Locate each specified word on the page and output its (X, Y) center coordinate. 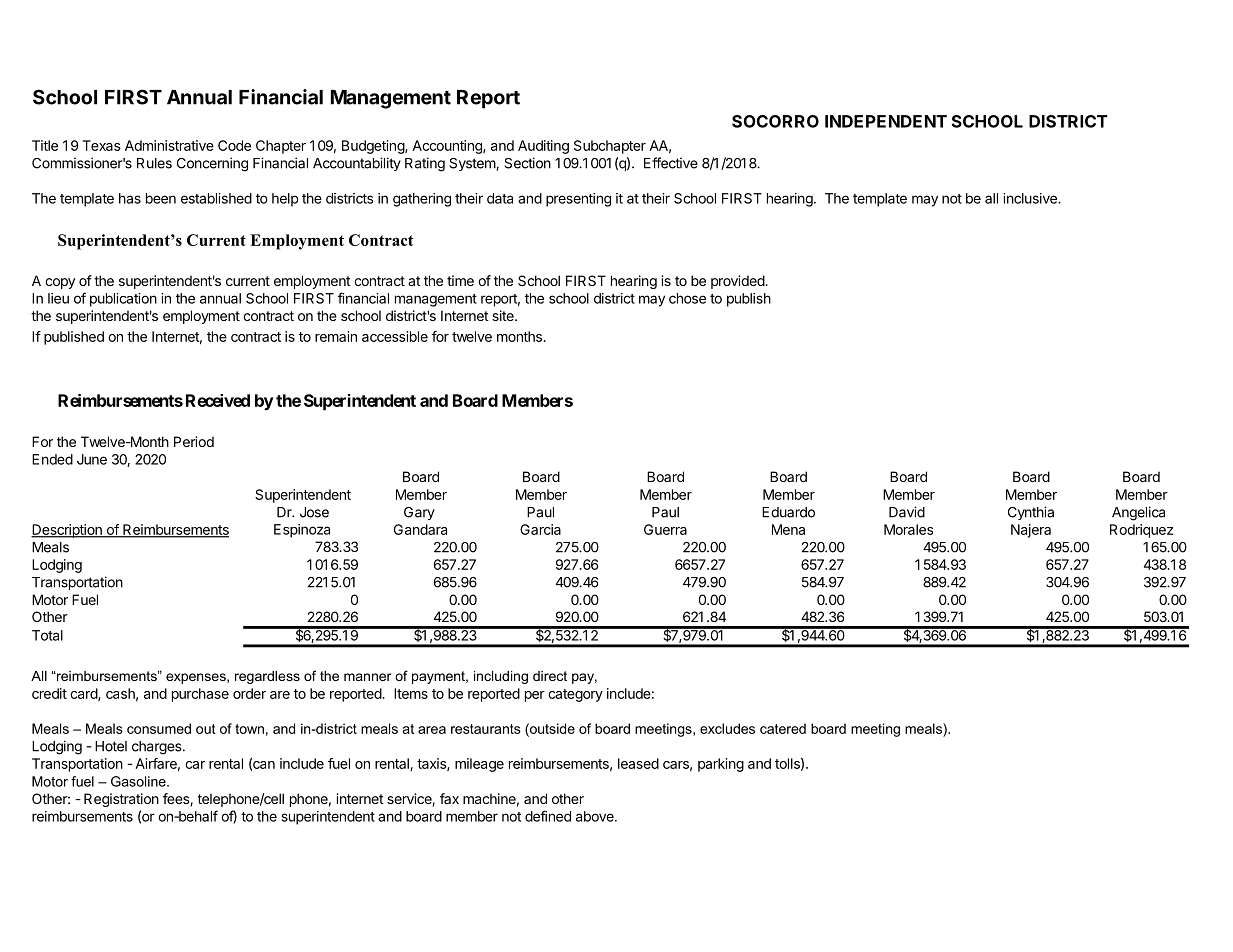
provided (738, 282)
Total (47, 635)
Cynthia (1031, 513)
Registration (121, 800)
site (504, 315)
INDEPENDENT (886, 121)
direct (550, 676)
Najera (1031, 531)
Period (194, 441)
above (596, 816)
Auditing (543, 147)
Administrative (169, 145)
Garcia (540, 529)
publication (123, 300)
